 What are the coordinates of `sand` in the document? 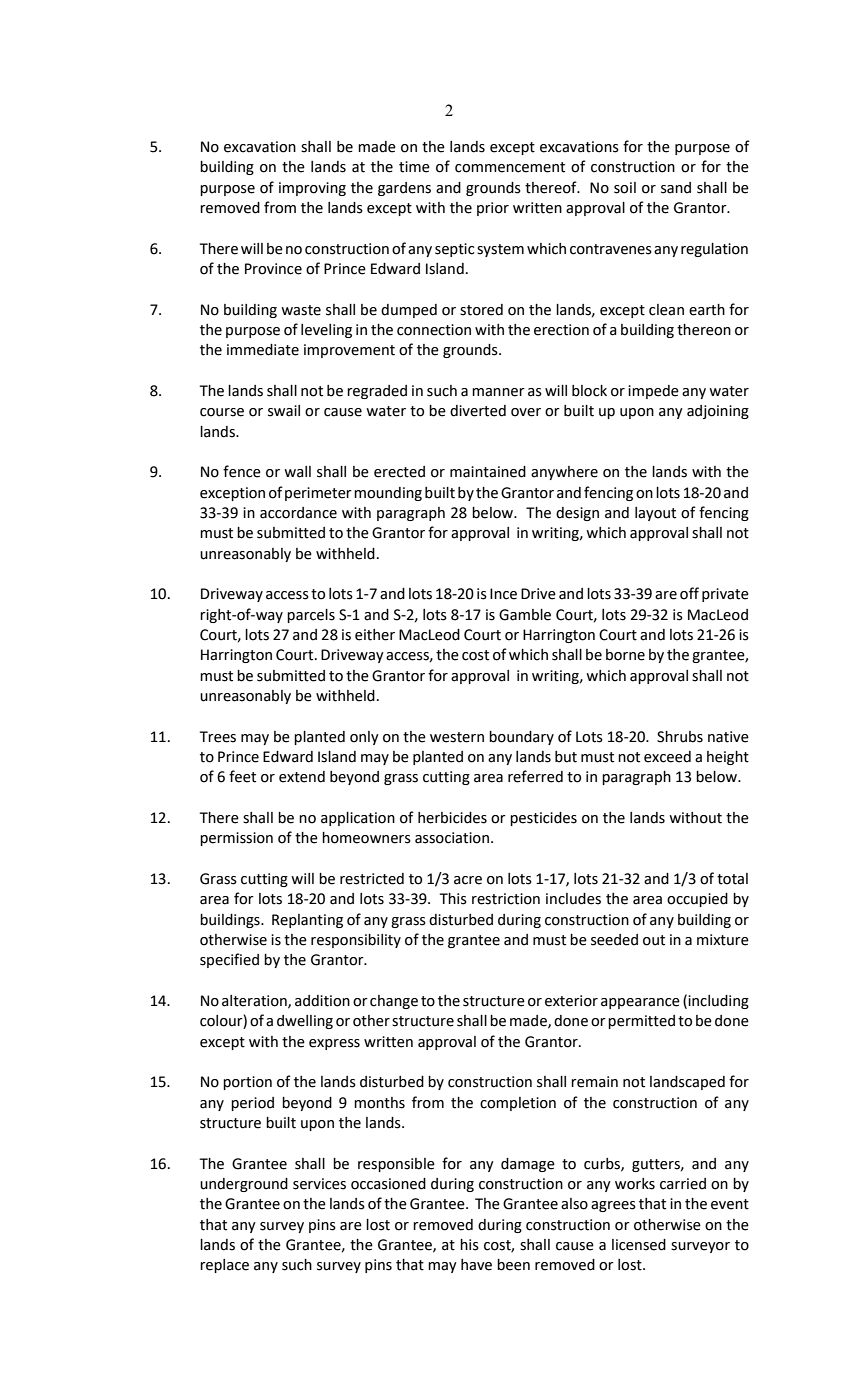 It's located at (676, 188).
